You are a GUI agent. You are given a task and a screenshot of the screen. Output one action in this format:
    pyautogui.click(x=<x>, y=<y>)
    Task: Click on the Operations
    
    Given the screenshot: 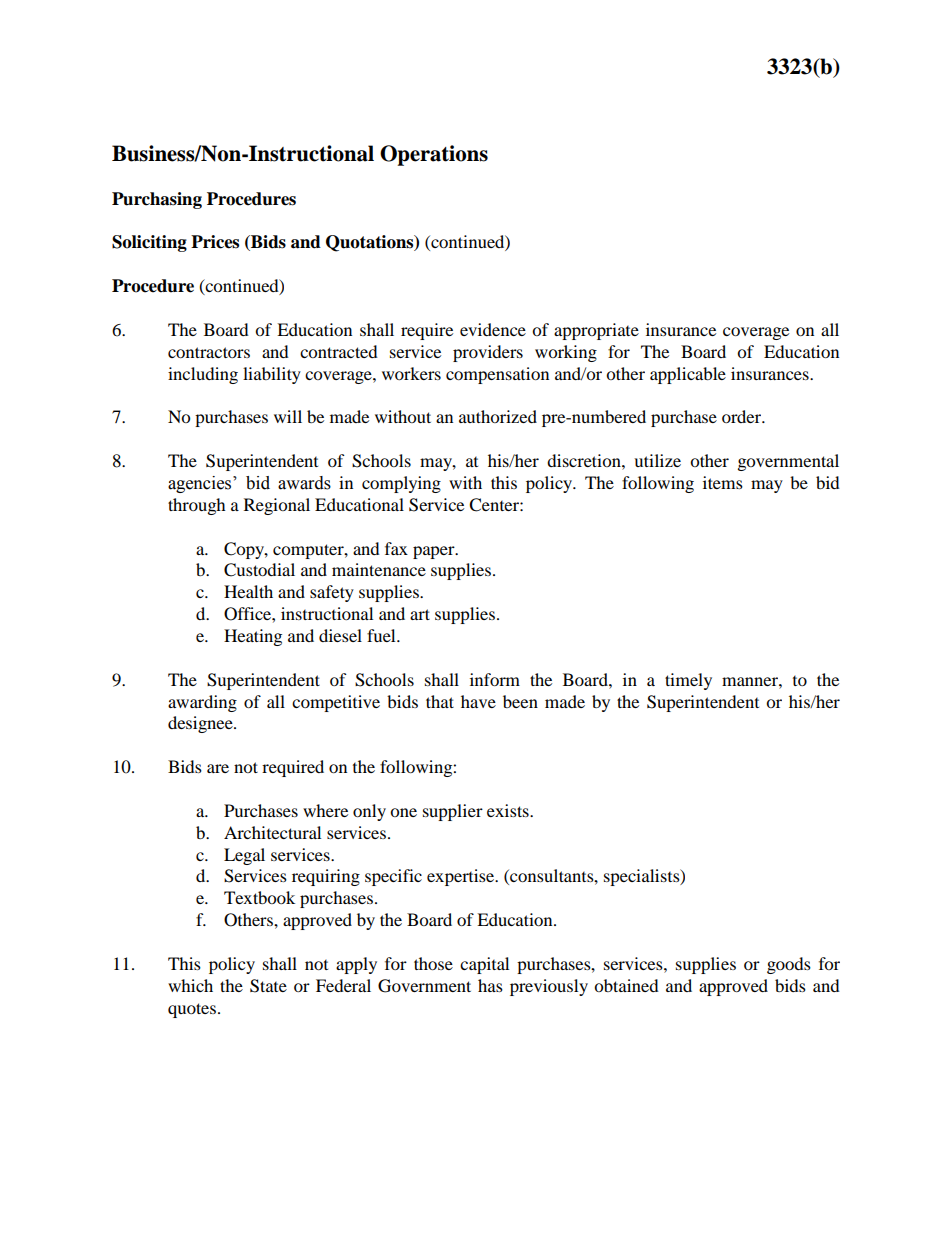 What is the action you would take?
    pyautogui.click(x=434, y=155)
